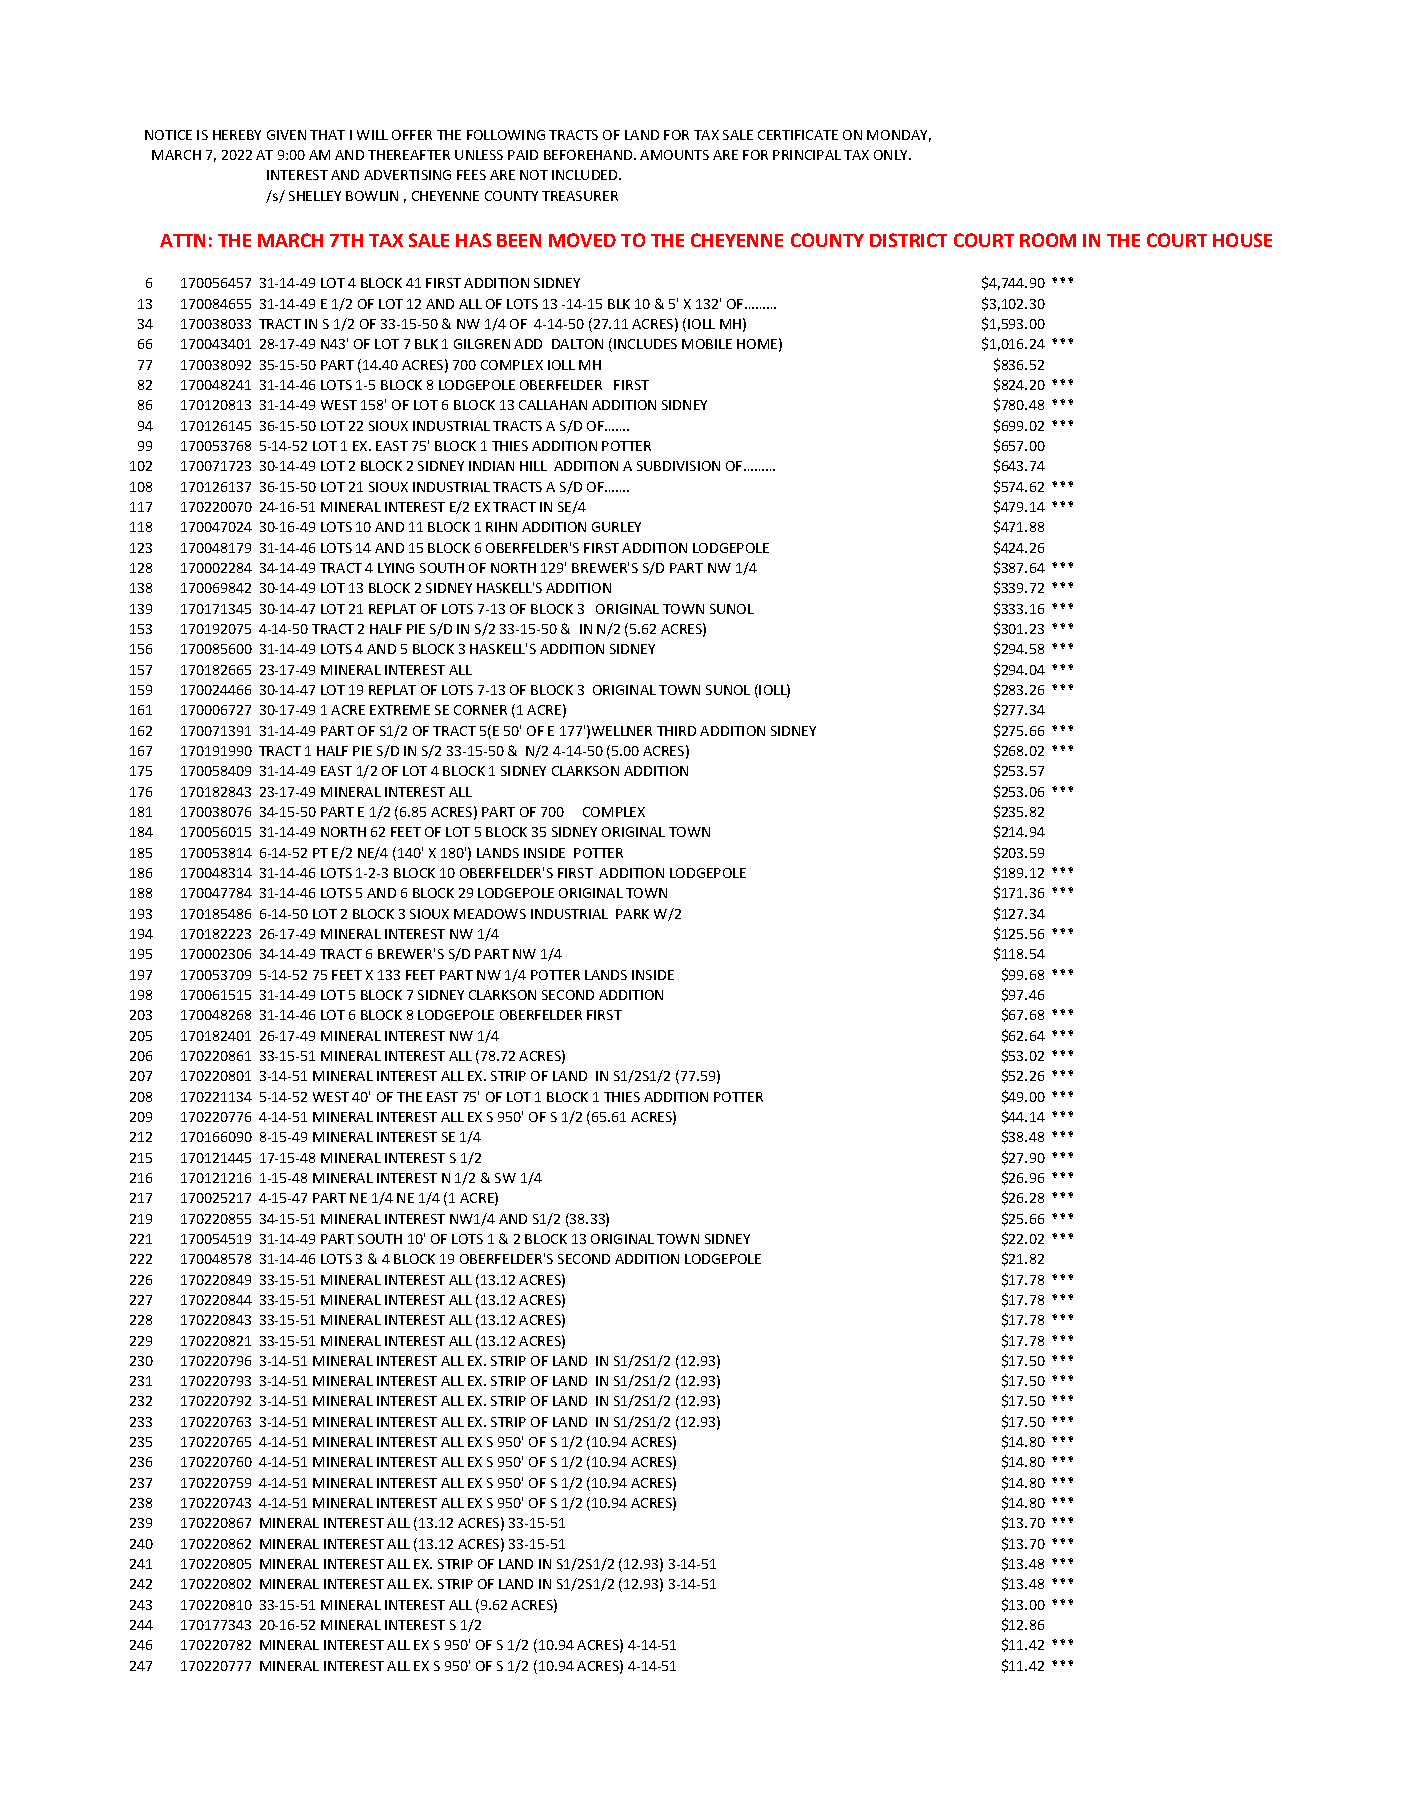 This screenshot has width=1401, height=1813. Describe the element at coordinates (678, 466) in the screenshot. I see `SUBDIVISION` at that location.
